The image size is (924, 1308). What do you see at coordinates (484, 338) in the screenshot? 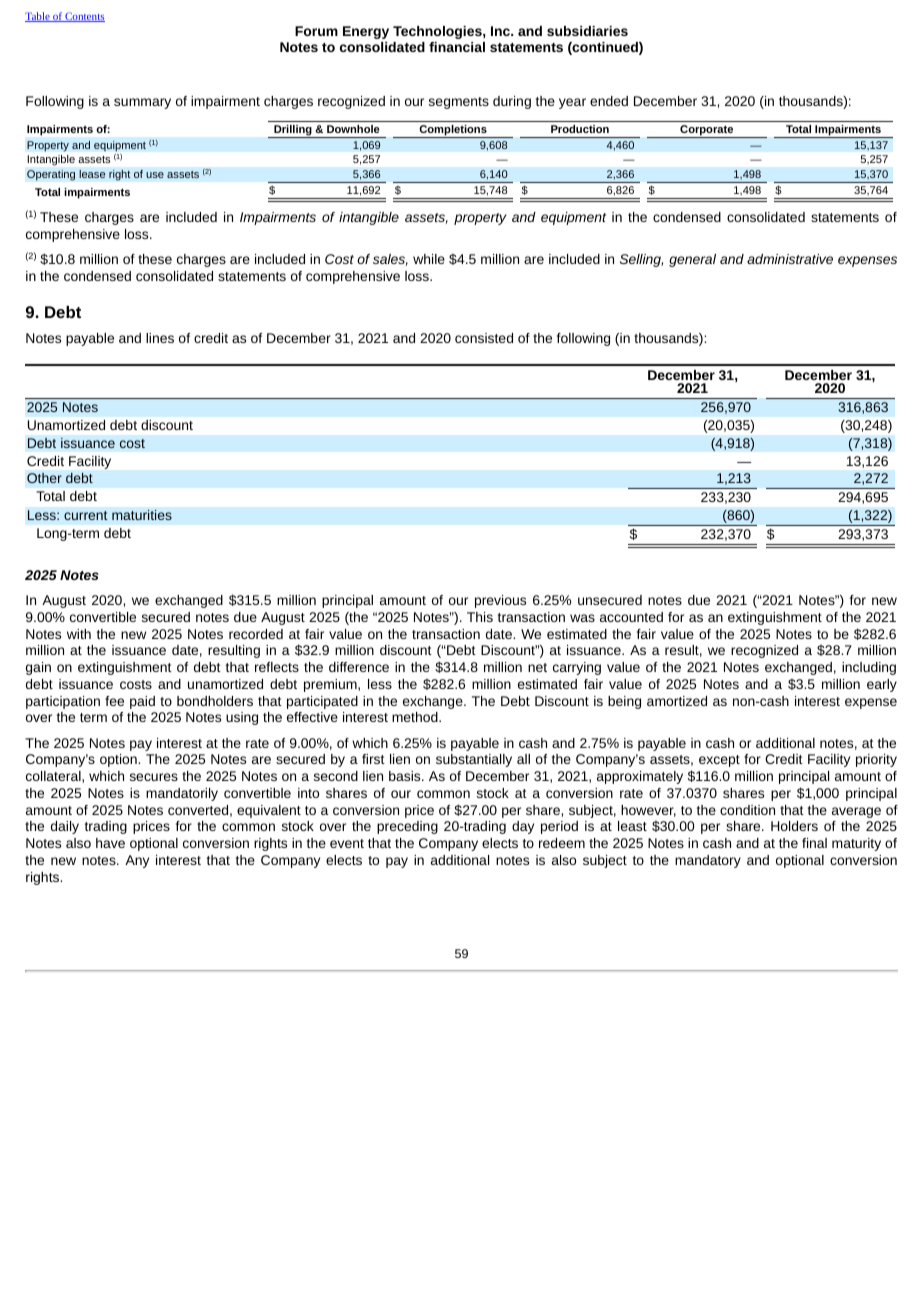
I see `consisted` at bounding box center [484, 338].
